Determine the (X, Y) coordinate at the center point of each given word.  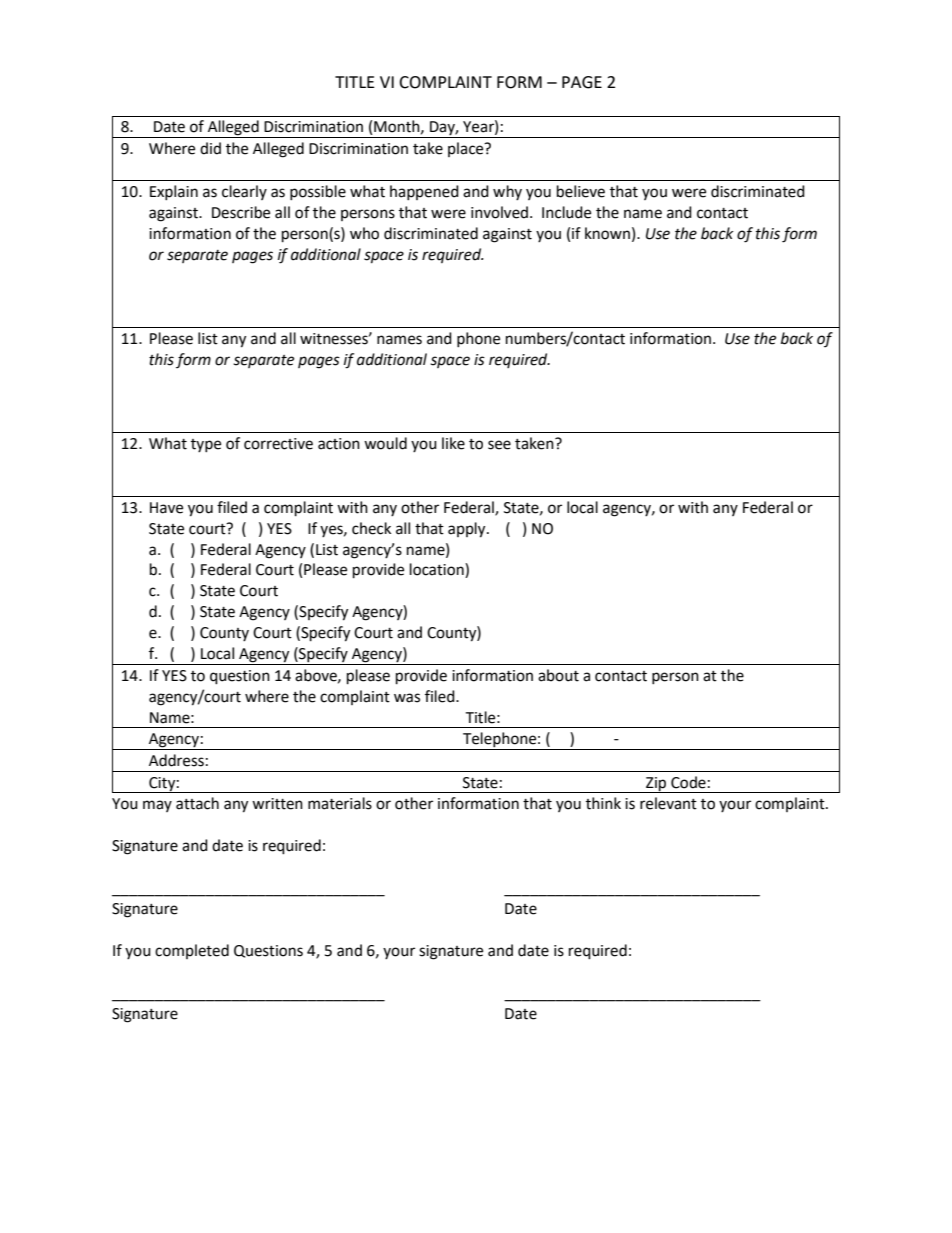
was (407, 698)
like (453, 443)
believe (581, 191)
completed (192, 951)
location (438, 570)
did (210, 148)
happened (424, 192)
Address (176, 760)
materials (340, 803)
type (206, 445)
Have (166, 508)
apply (468, 530)
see (499, 445)
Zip (656, 785)
